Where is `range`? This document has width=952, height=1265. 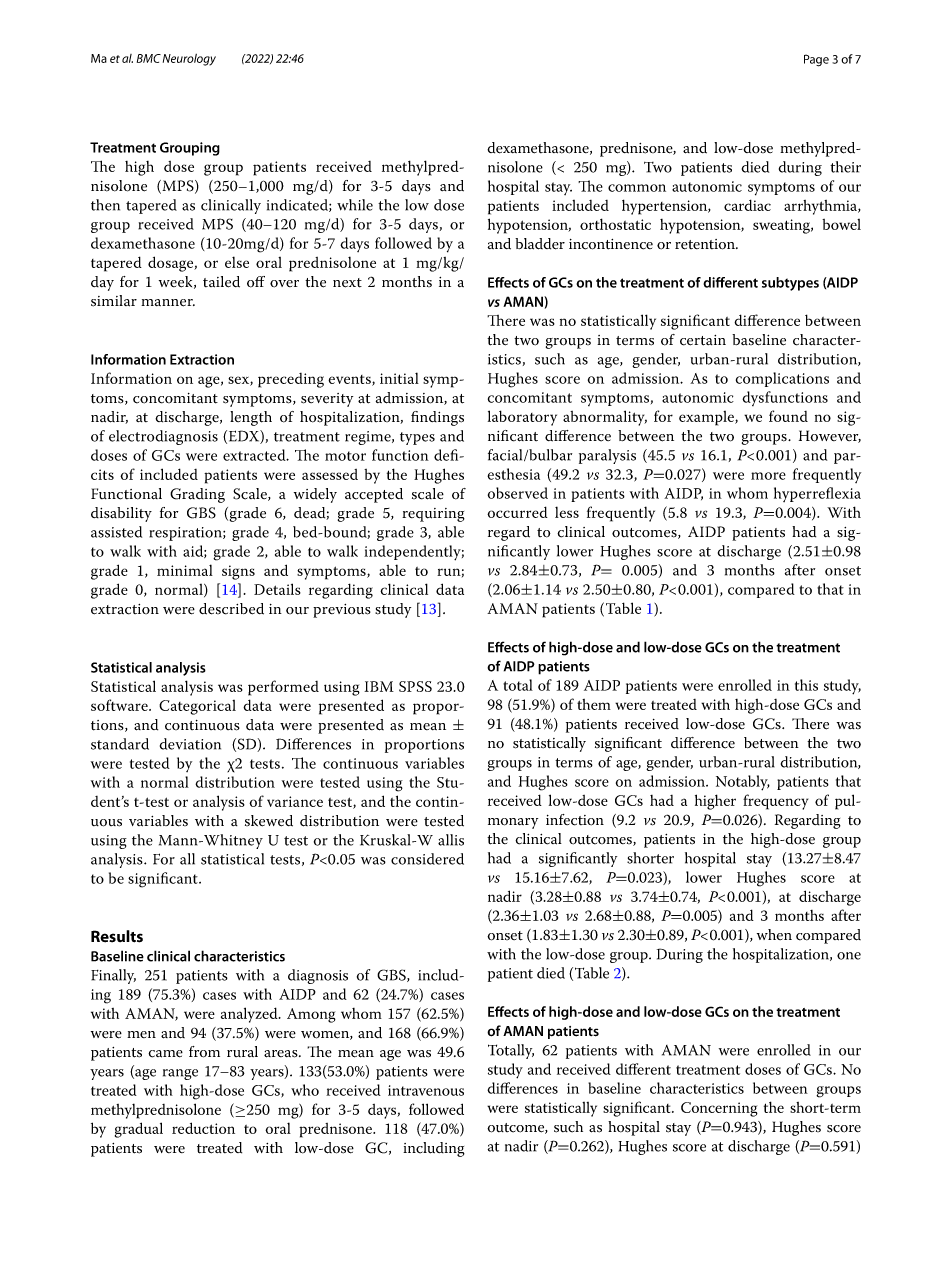
range is located at coordinates (180, 1074).
